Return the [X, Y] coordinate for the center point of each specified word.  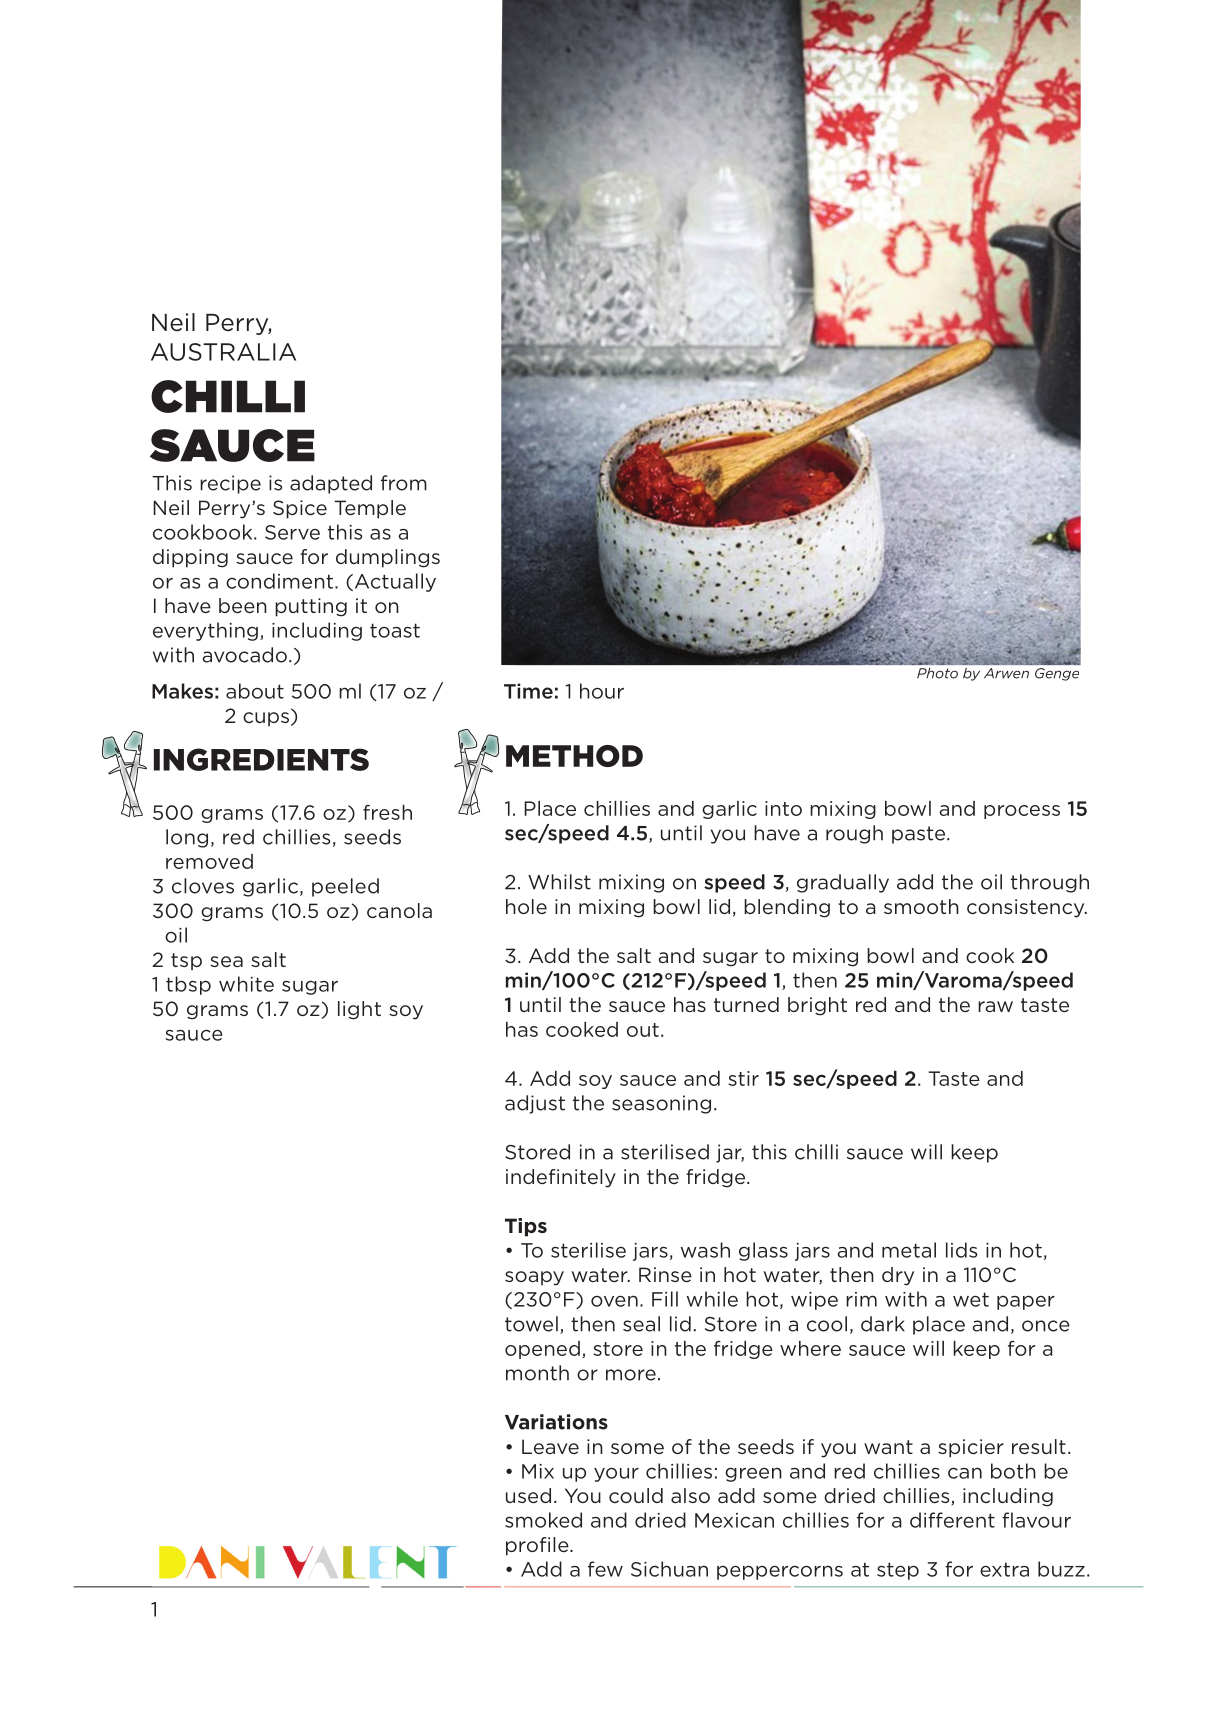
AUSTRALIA [223, 352]
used [528, 1495]
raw [995, 1006]
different [952, 1520]
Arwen [1006, 673]
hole [526, 906]
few [605, 1569]
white [246, 984]
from [404, 483]
